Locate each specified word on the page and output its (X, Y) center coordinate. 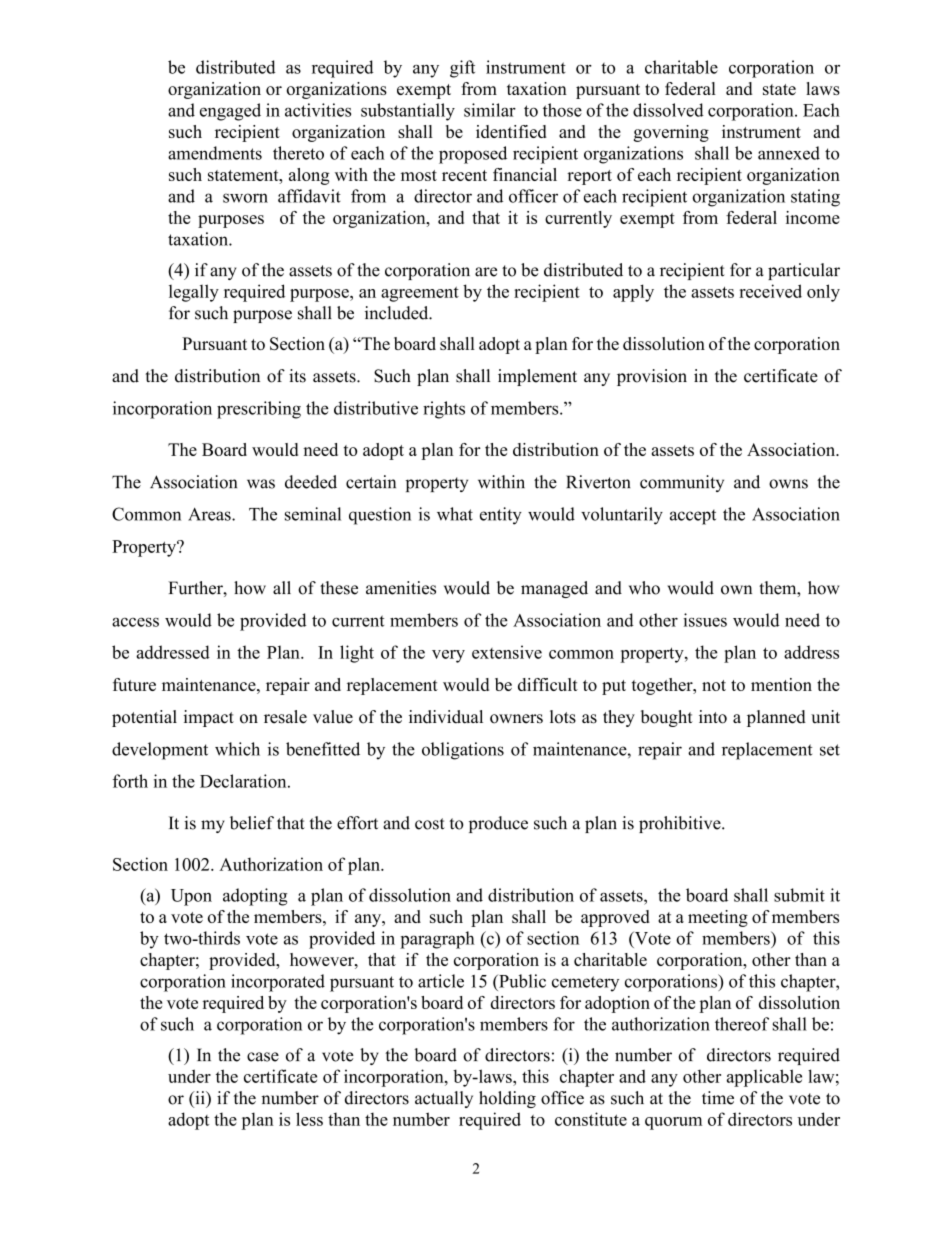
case (263, 1057)
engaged (230, 112)
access (135, 622)
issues (705, 620)
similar (490, 110)
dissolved (668, 110)
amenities (401, 588)
